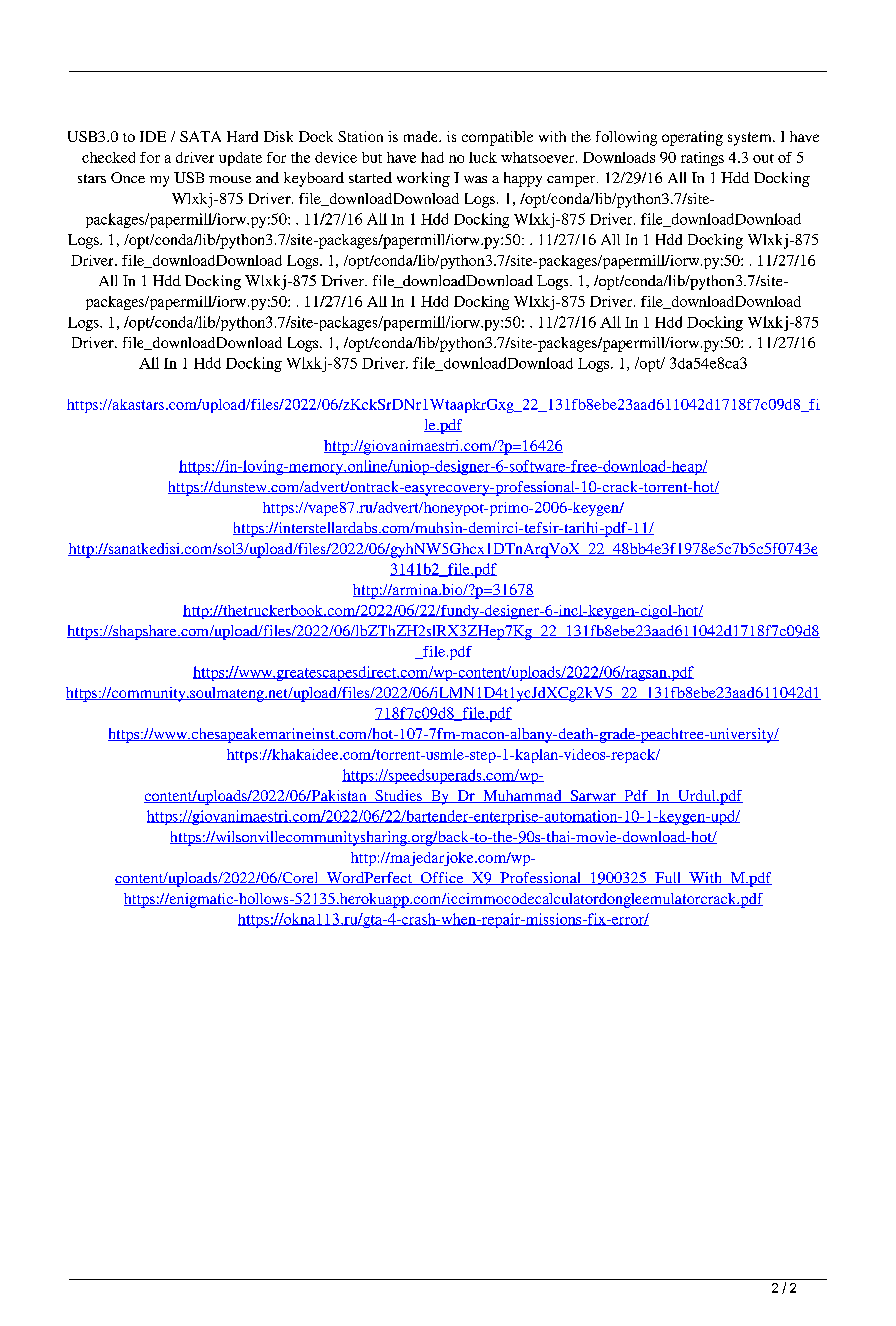 This screenshot has height=1326, width=896. Describe the element at coordinates (422, 136) in the screenshot. I see `made` at that location.
